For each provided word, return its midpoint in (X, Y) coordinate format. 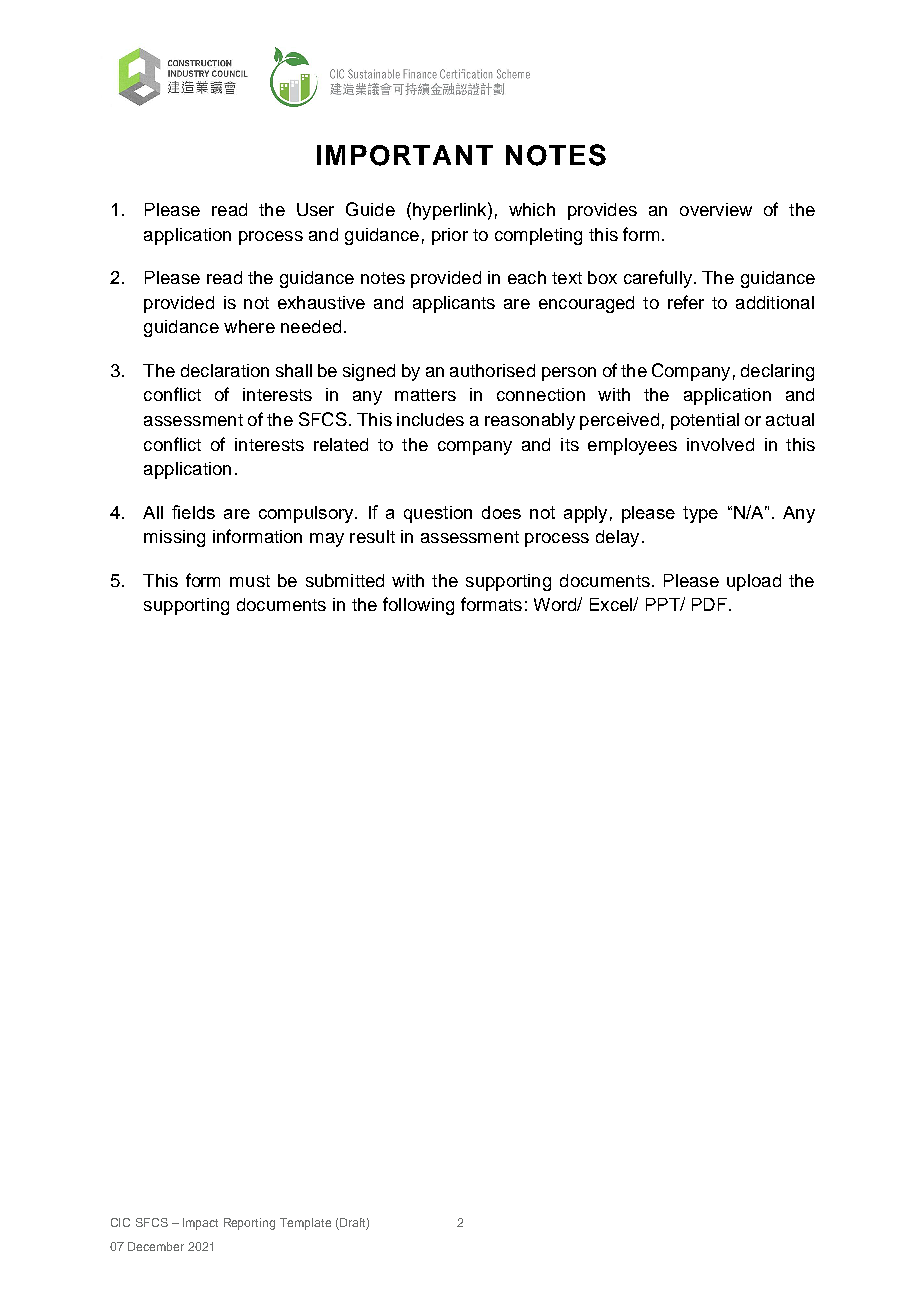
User (315, 209)
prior (450, 236)
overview (716, 209)
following (418, 606)
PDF (709, 604)
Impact (200, 1224)
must (250, 581)
